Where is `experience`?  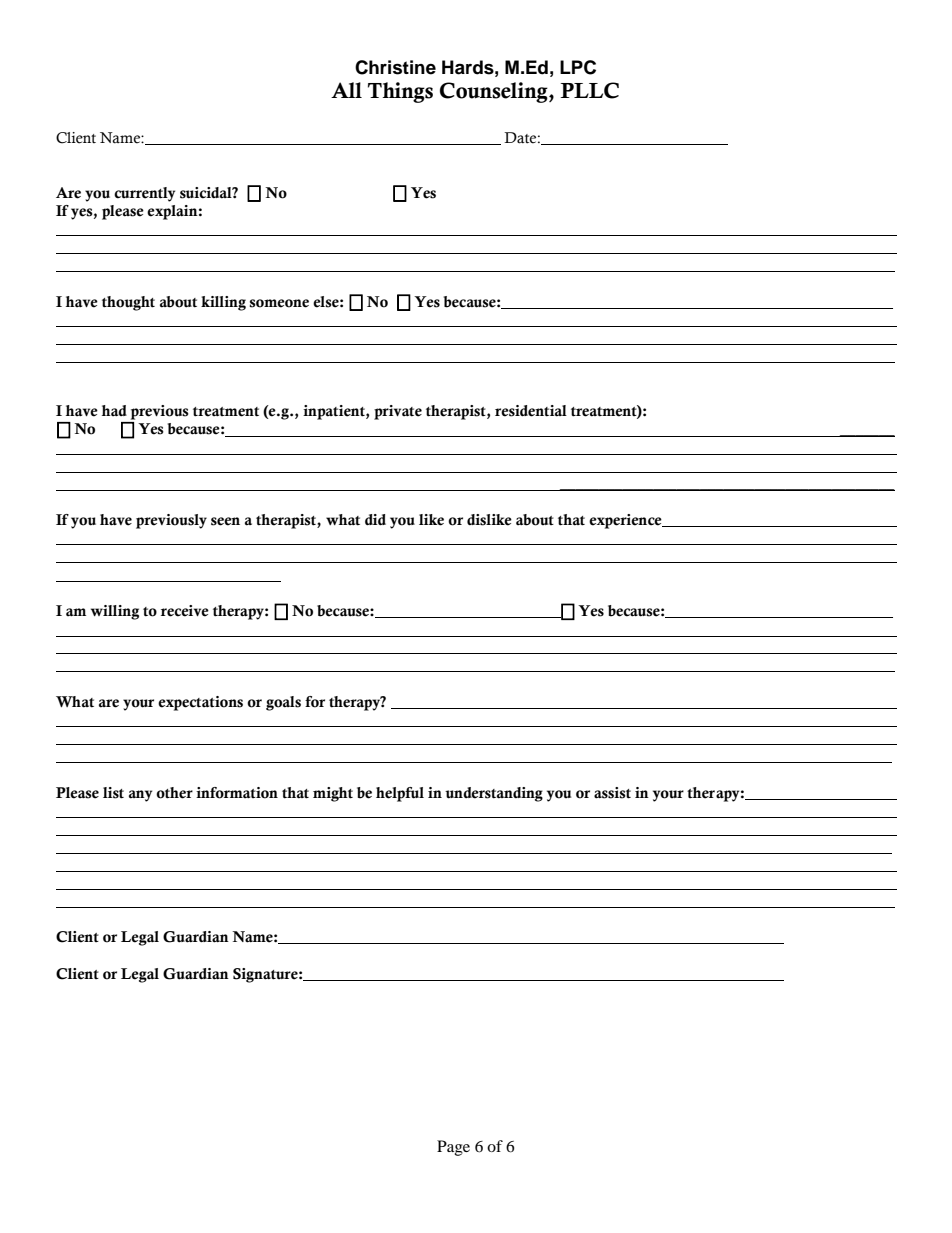 experience is located at coordinates (626, 521).
